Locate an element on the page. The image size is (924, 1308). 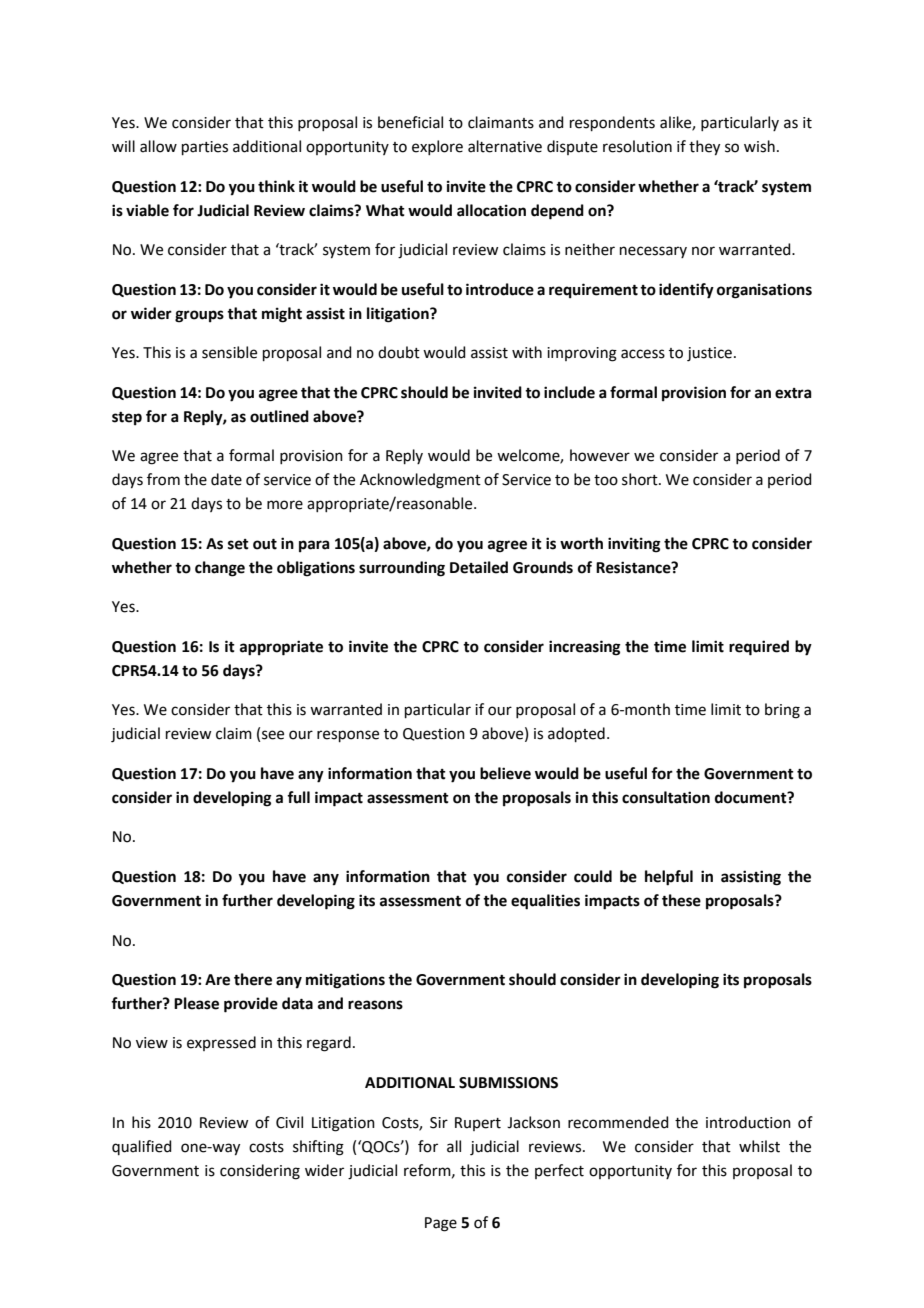
Page is located at coordinates (441, 1224).
